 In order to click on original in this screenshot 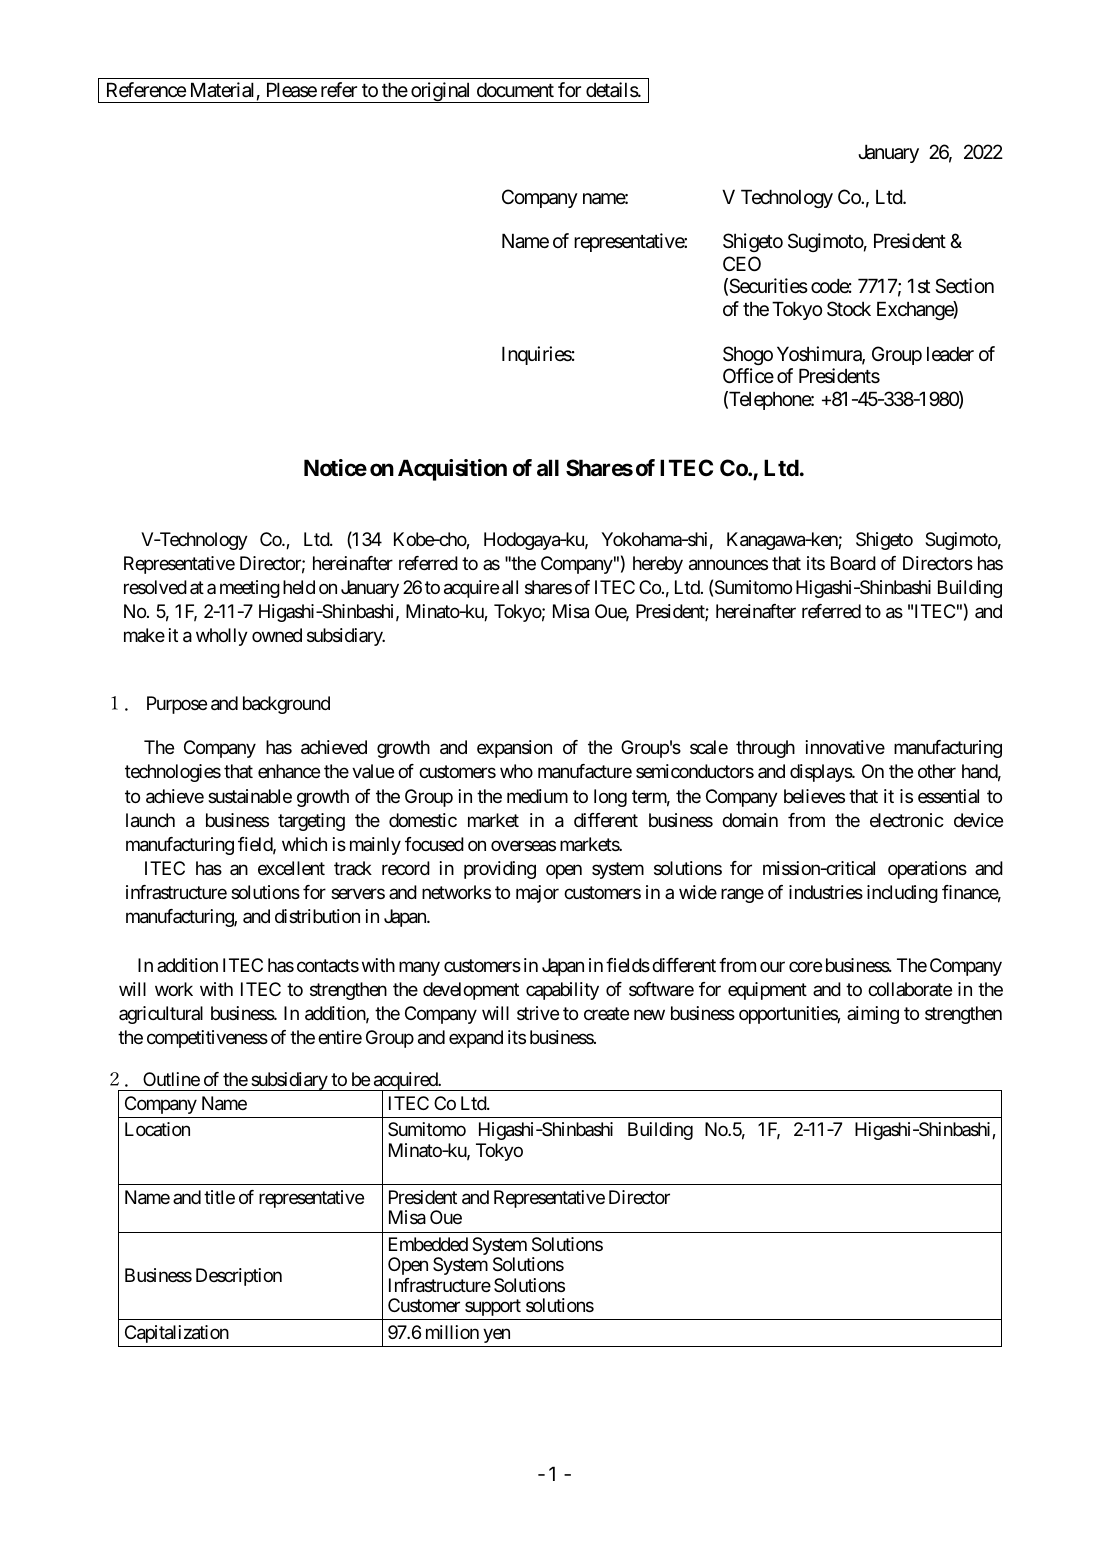, I will do `click(441, 92)`.
